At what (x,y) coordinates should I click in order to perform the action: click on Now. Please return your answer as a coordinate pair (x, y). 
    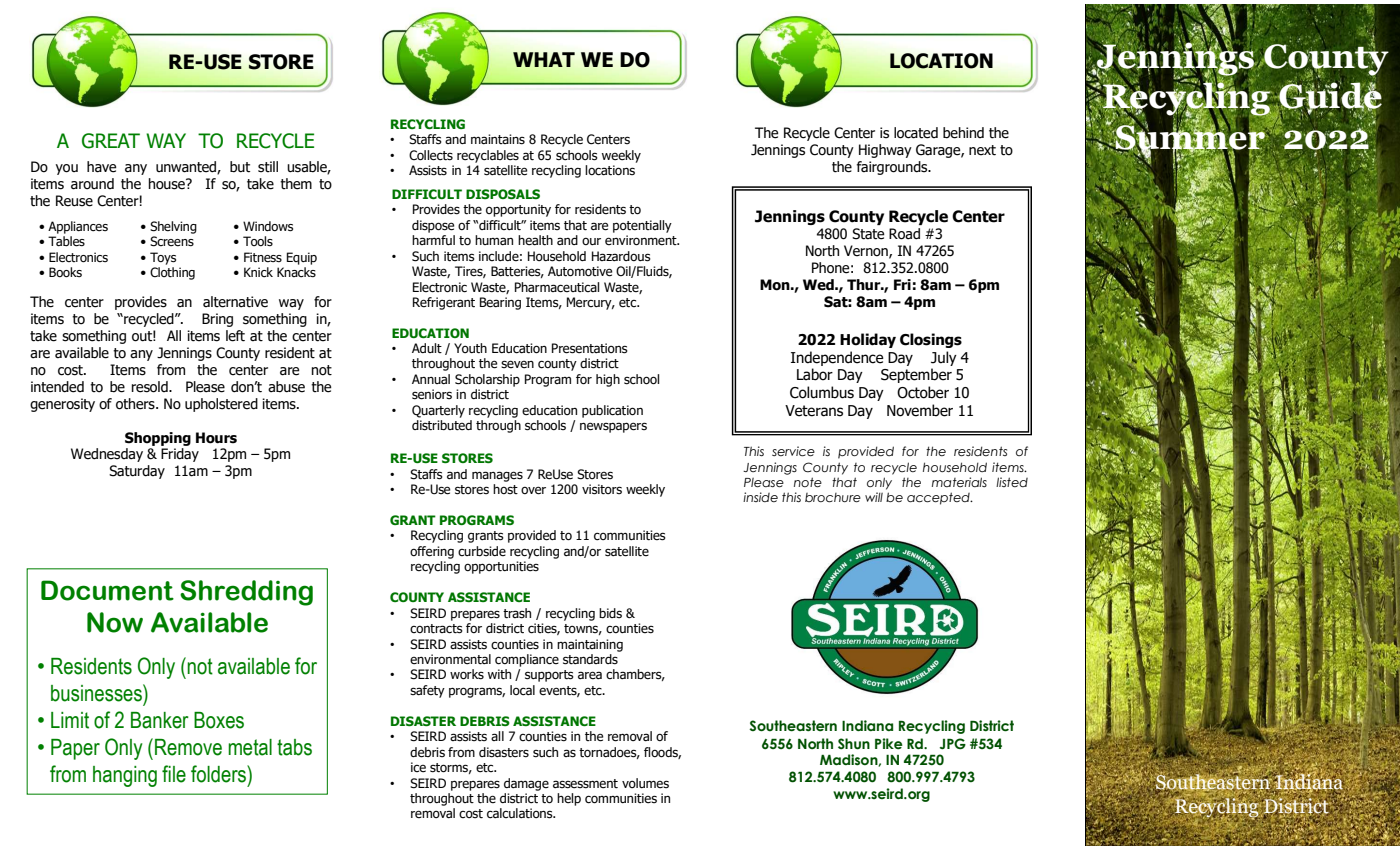
    Looking at the image, I should click on (115, 622).
